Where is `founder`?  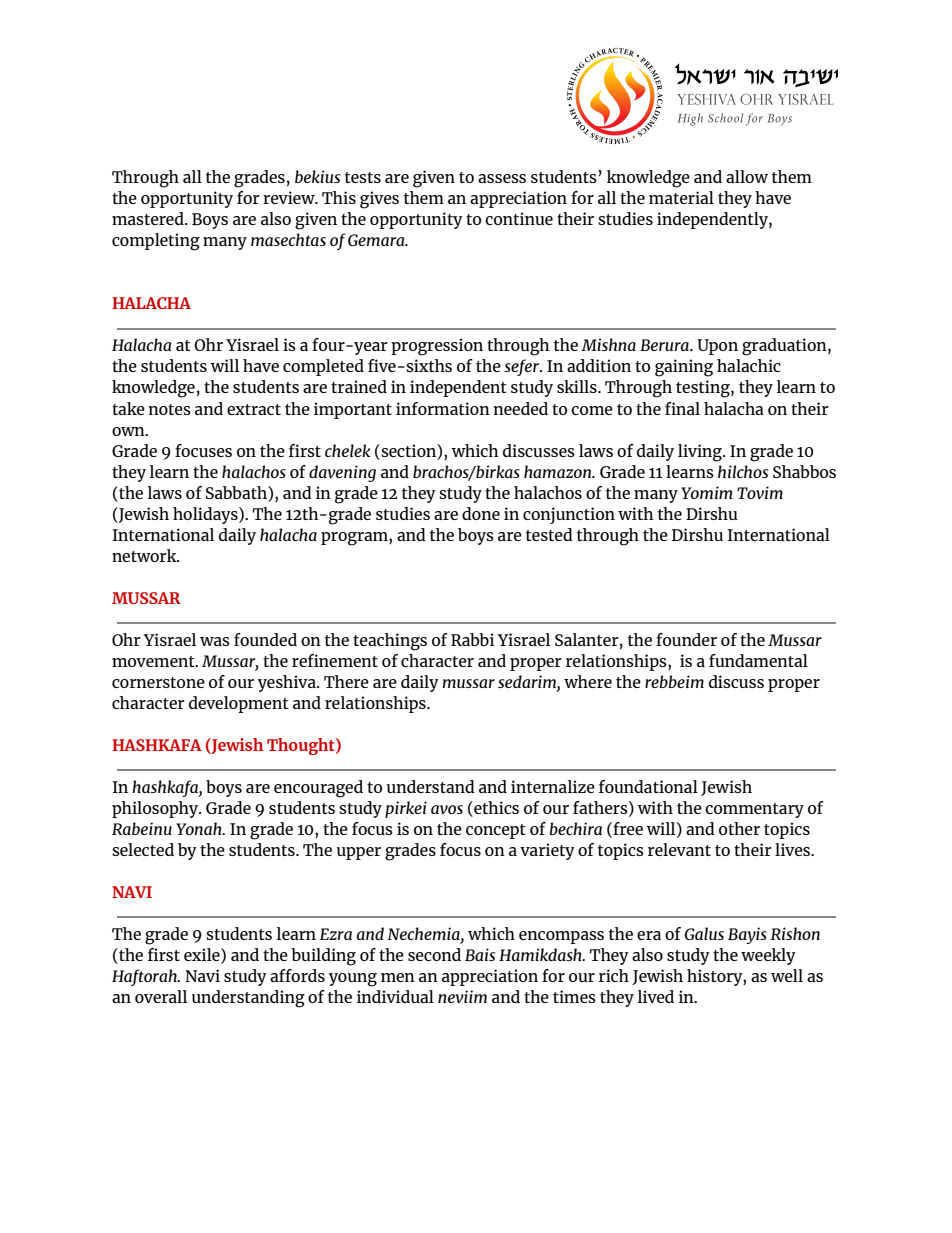
founder is located at coordinates (686, 639).
